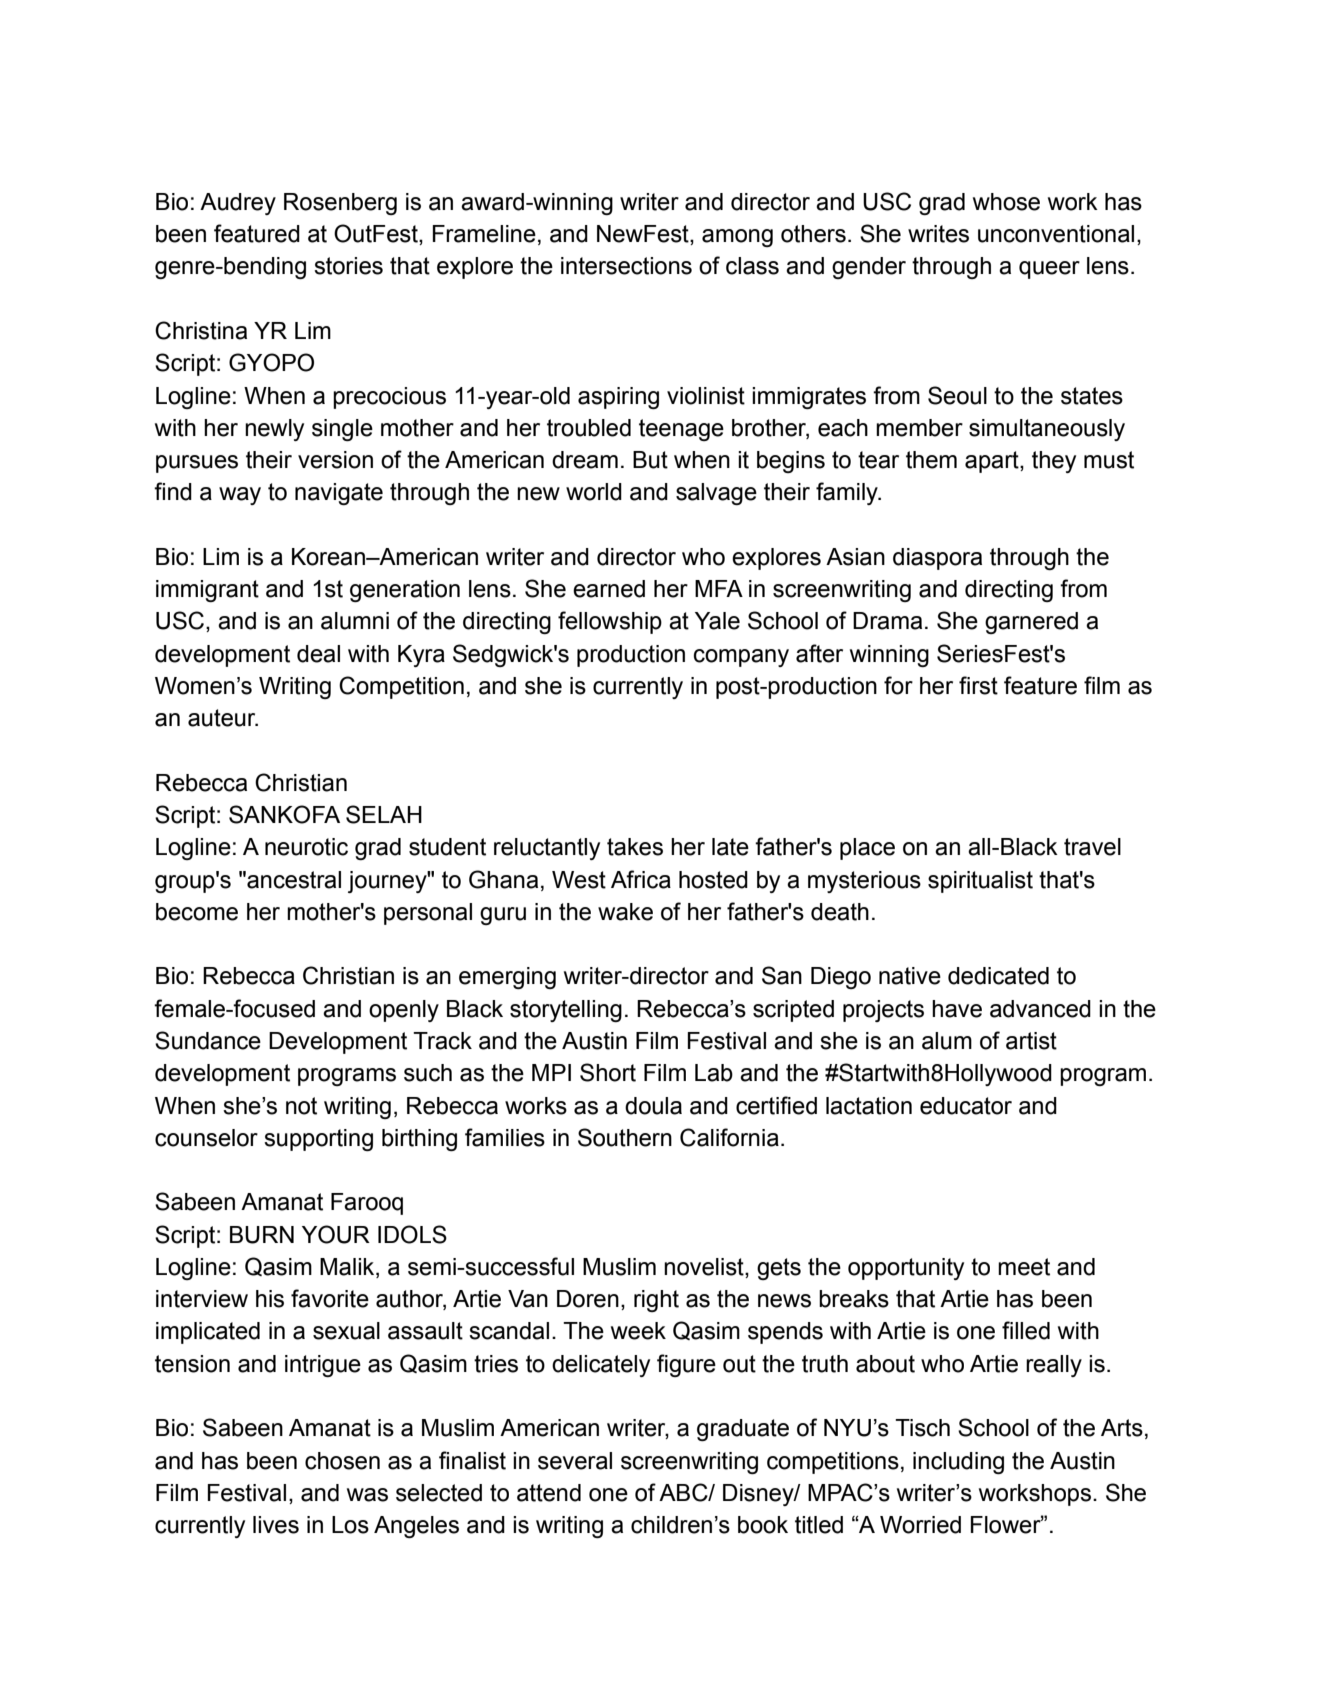 This screenshot has width=1317, height=1704. I want to click on way, so click(240, 496).
